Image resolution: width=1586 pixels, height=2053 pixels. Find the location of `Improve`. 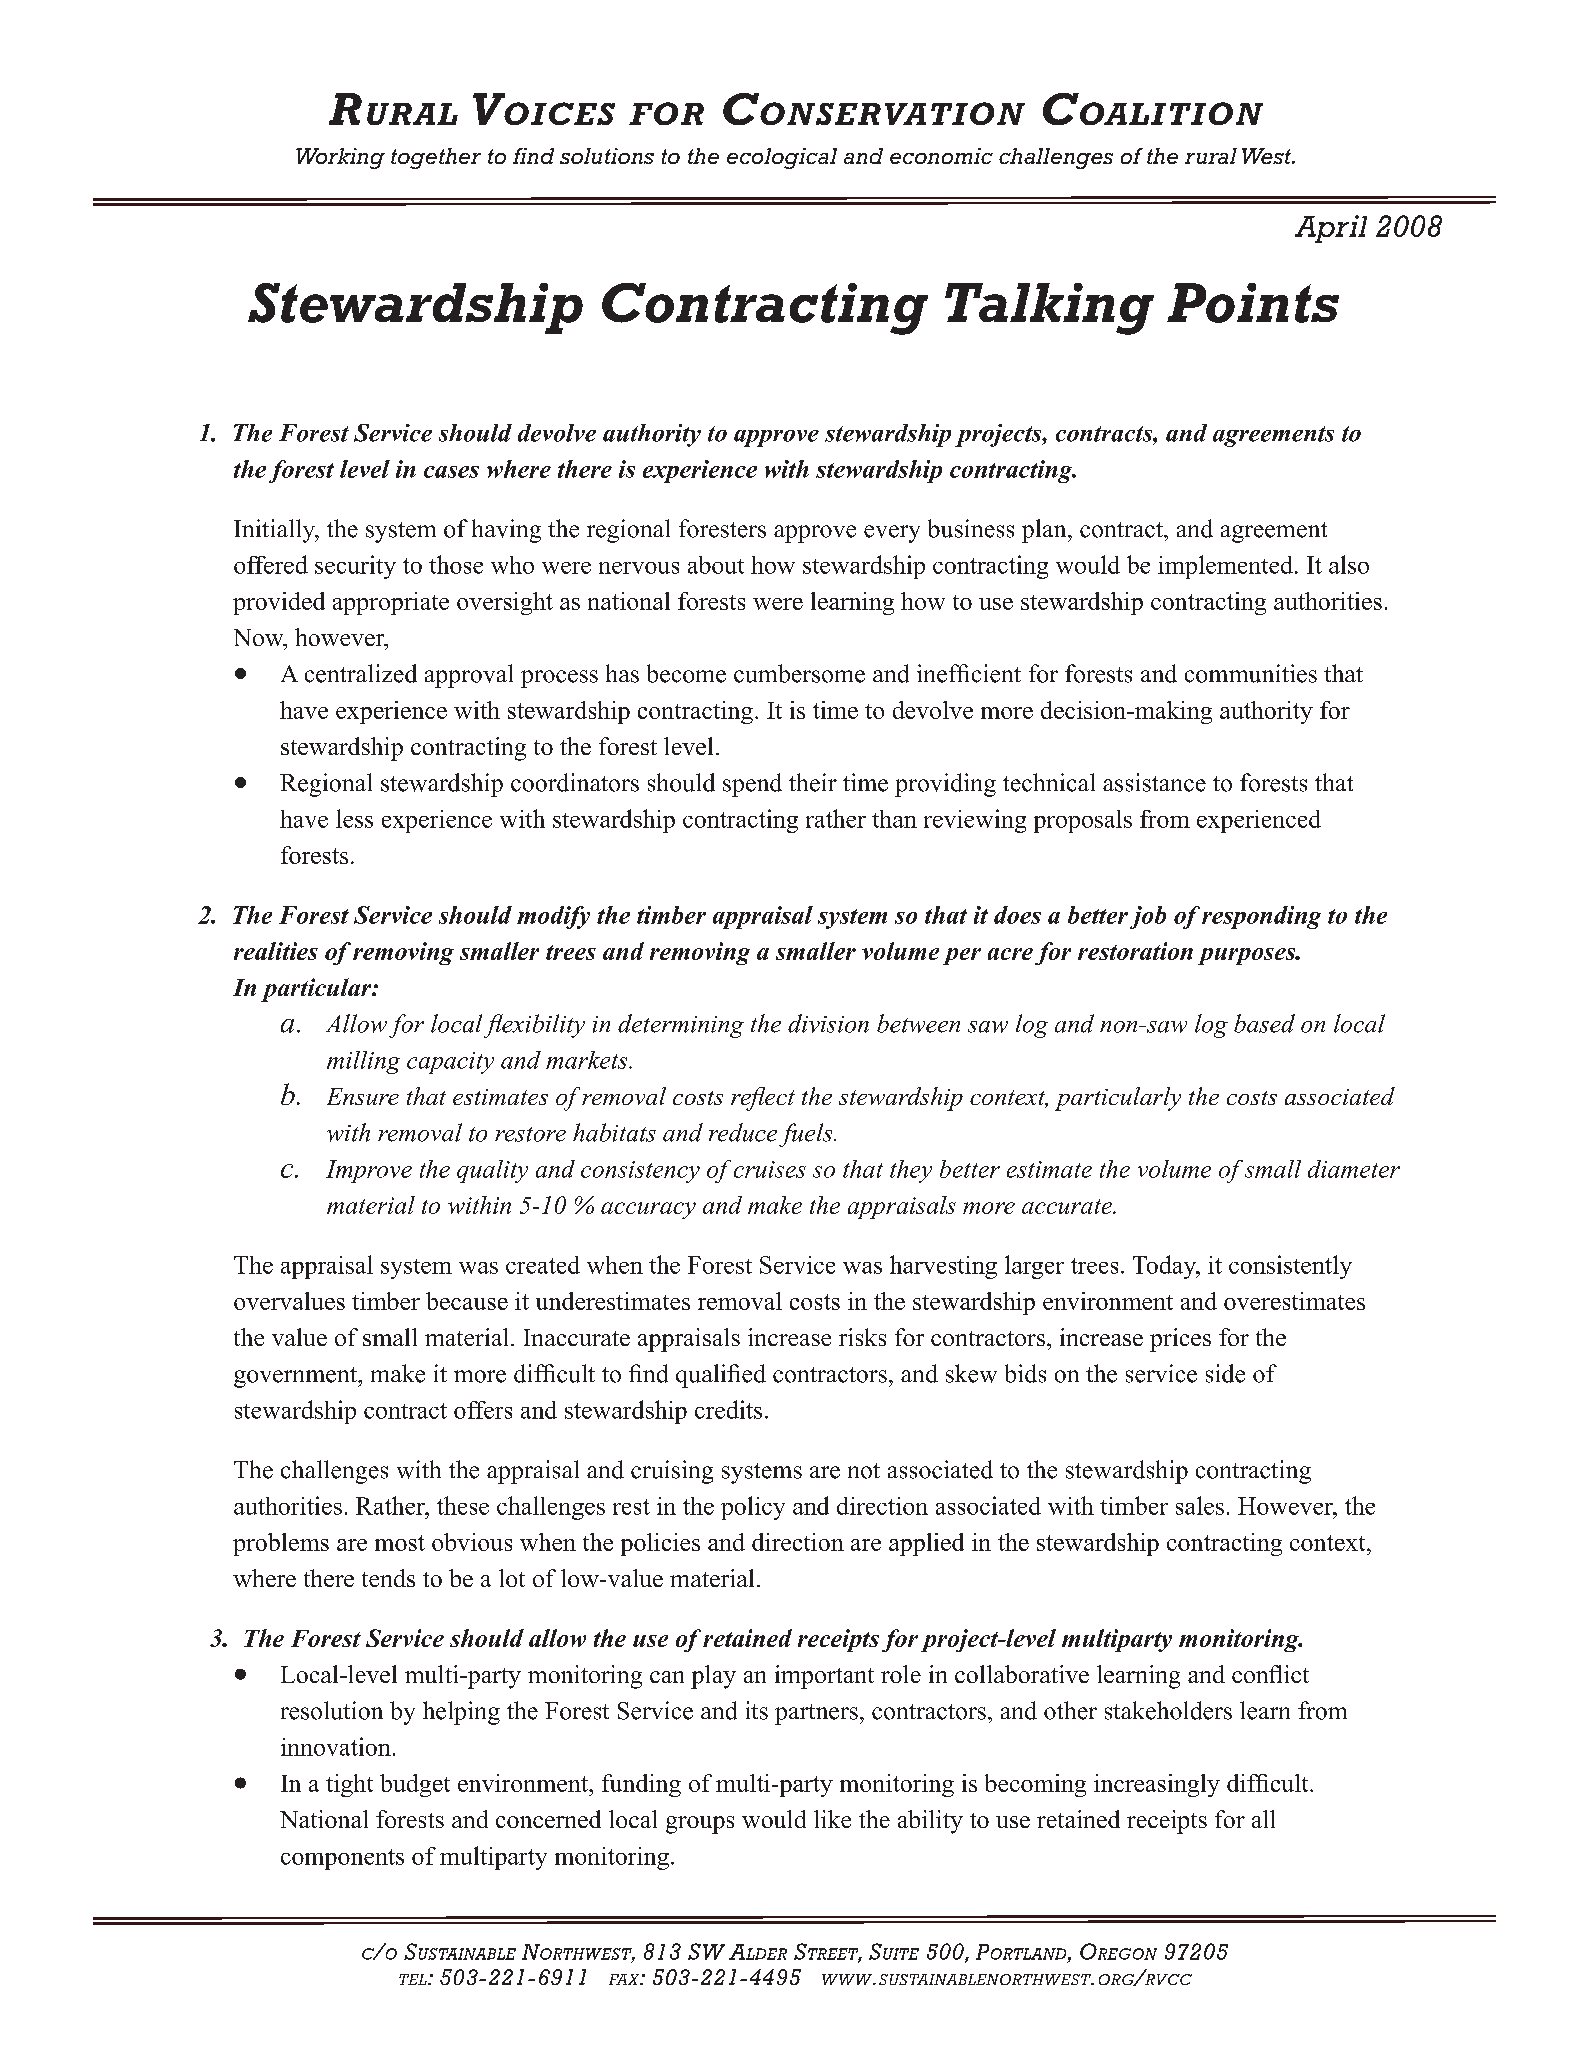

Improve is located at coordinates (369, 1171).
